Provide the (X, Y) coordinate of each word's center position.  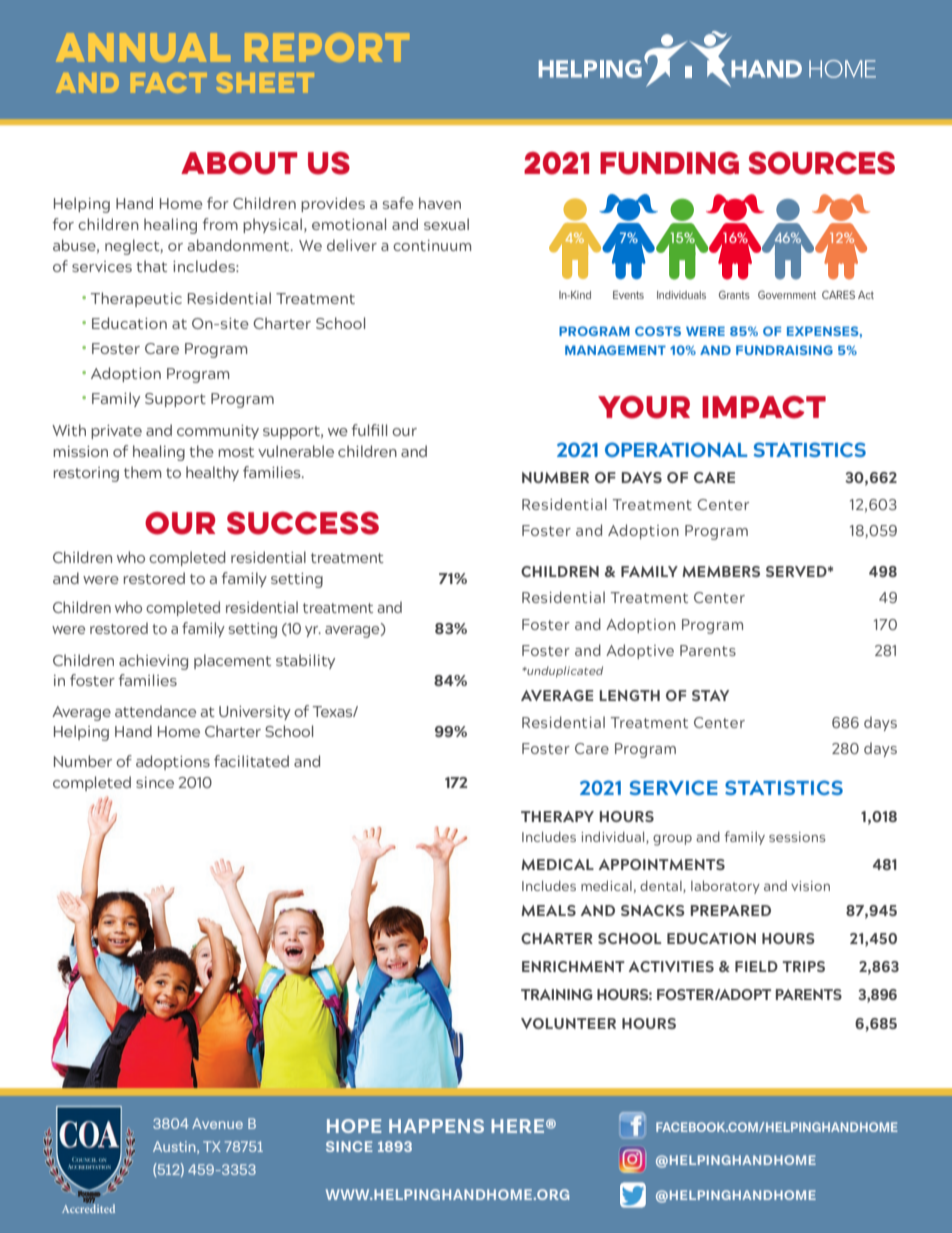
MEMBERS (721, 571)
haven (440, 203)
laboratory (725, 887)
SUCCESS (303, 523)
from (220, 224)
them (143, 472)
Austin (175, 1147)
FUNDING (669, 163)
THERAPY (557, 816)
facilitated (251, 761)
